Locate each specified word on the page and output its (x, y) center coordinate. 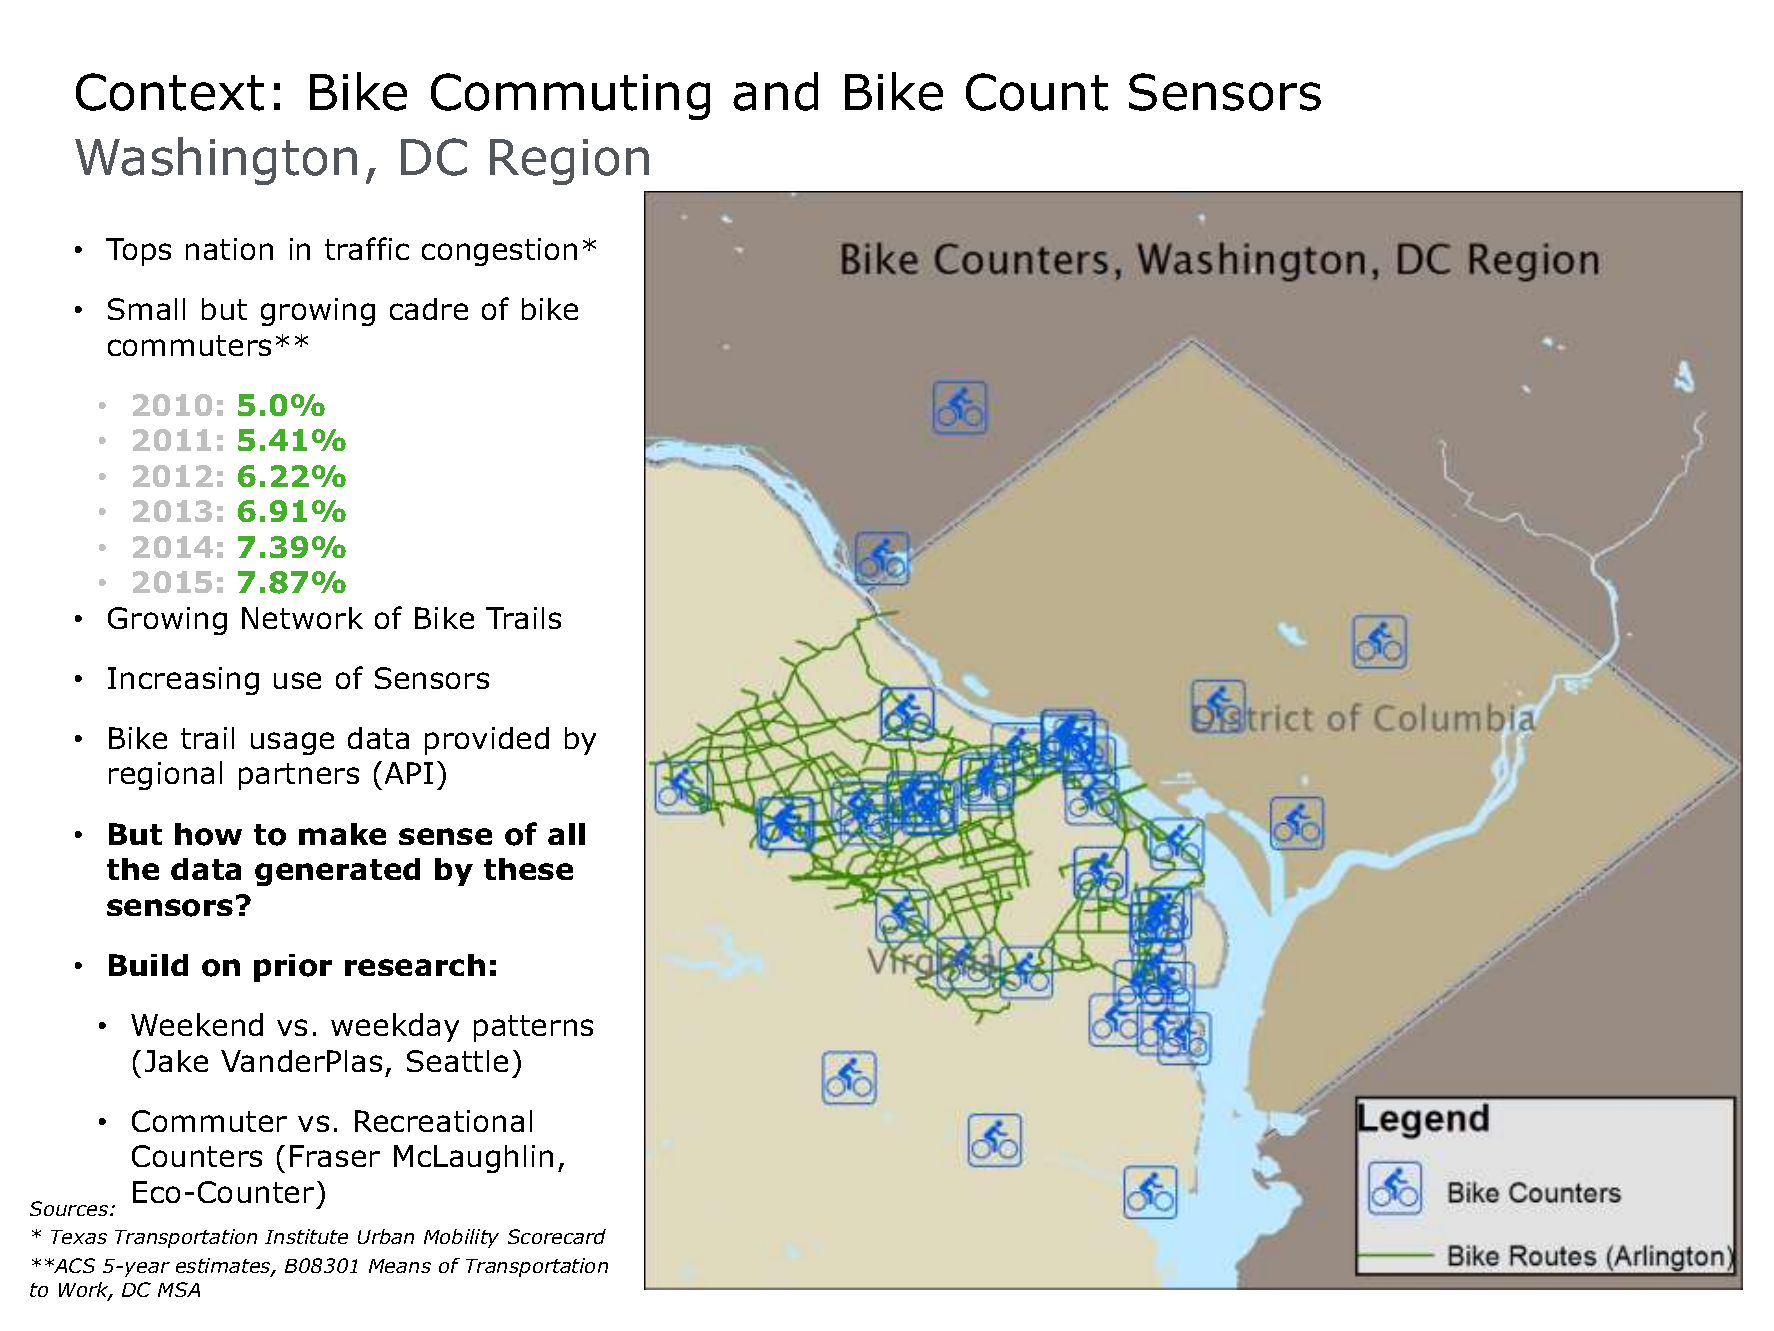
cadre (429, 309)
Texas (79, 1237)
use (297, 680)
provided (487, 741)
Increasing (183, 681)
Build (148, 965)
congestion (499, 252)
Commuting (570, 96)
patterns (533, 1028)
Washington (216, 161)
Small (146, 309)
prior (293, 968)
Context (170, 92)
